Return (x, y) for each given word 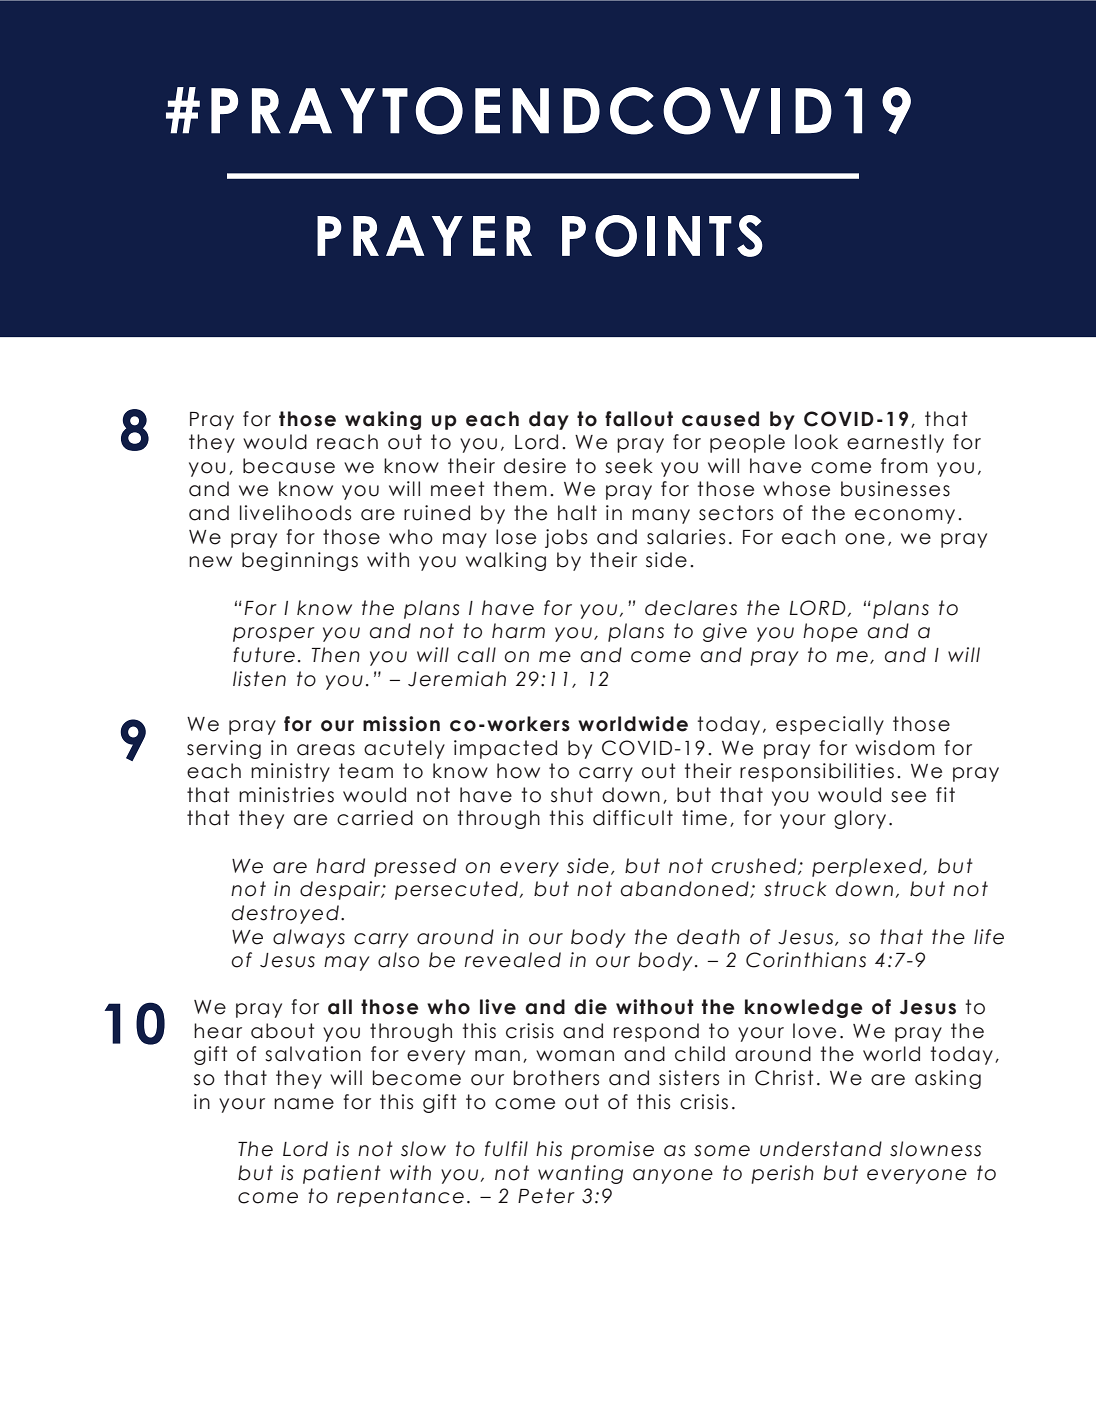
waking (383, 420)
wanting (580, 1174)
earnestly (895, 443)
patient (342, 1174)
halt (577, 513)
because (289, 466)
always (309, 938)
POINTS (662, 236)
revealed (513, 960)
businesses (895, 489)
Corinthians (806, 960)
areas (326, 750)
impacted (505, 749)
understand (821, 1149)
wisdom (895, 748)
